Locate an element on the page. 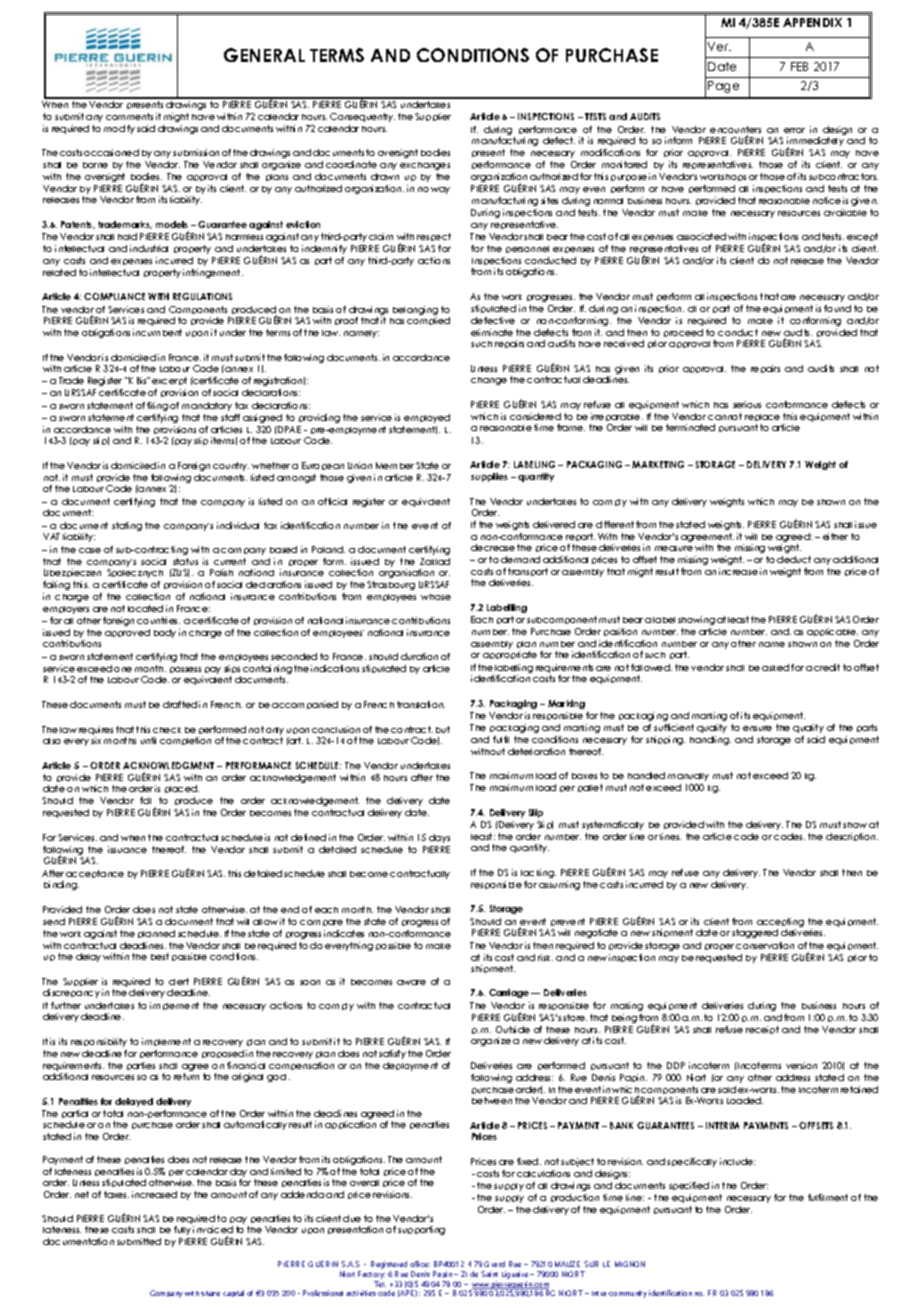  Consequently is located at coordinates (362, 117).
